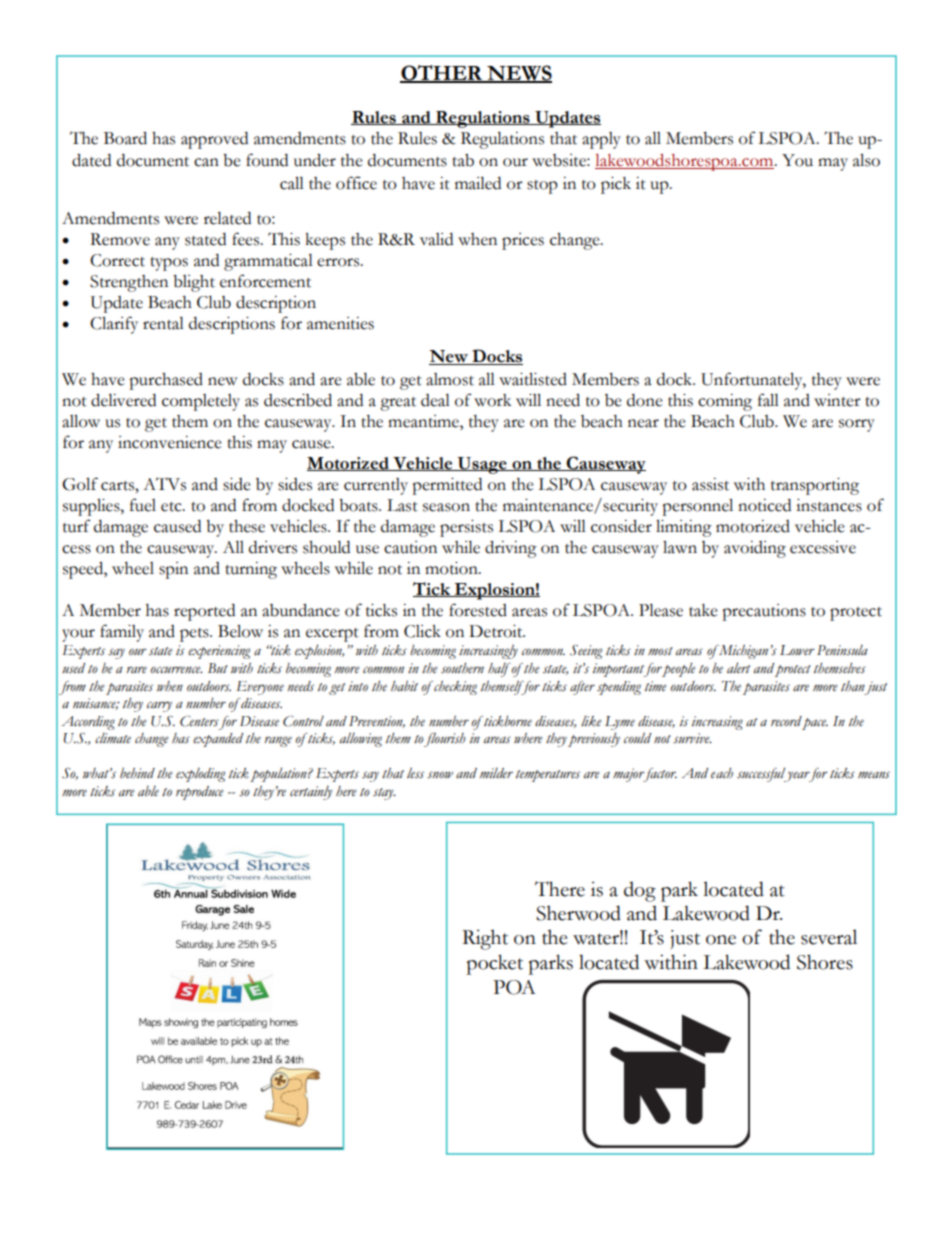 This screenshot has height=1233, width=952. Describe the element at coordinates (485, 939) in the screenshot. I see `Right` at that location.
